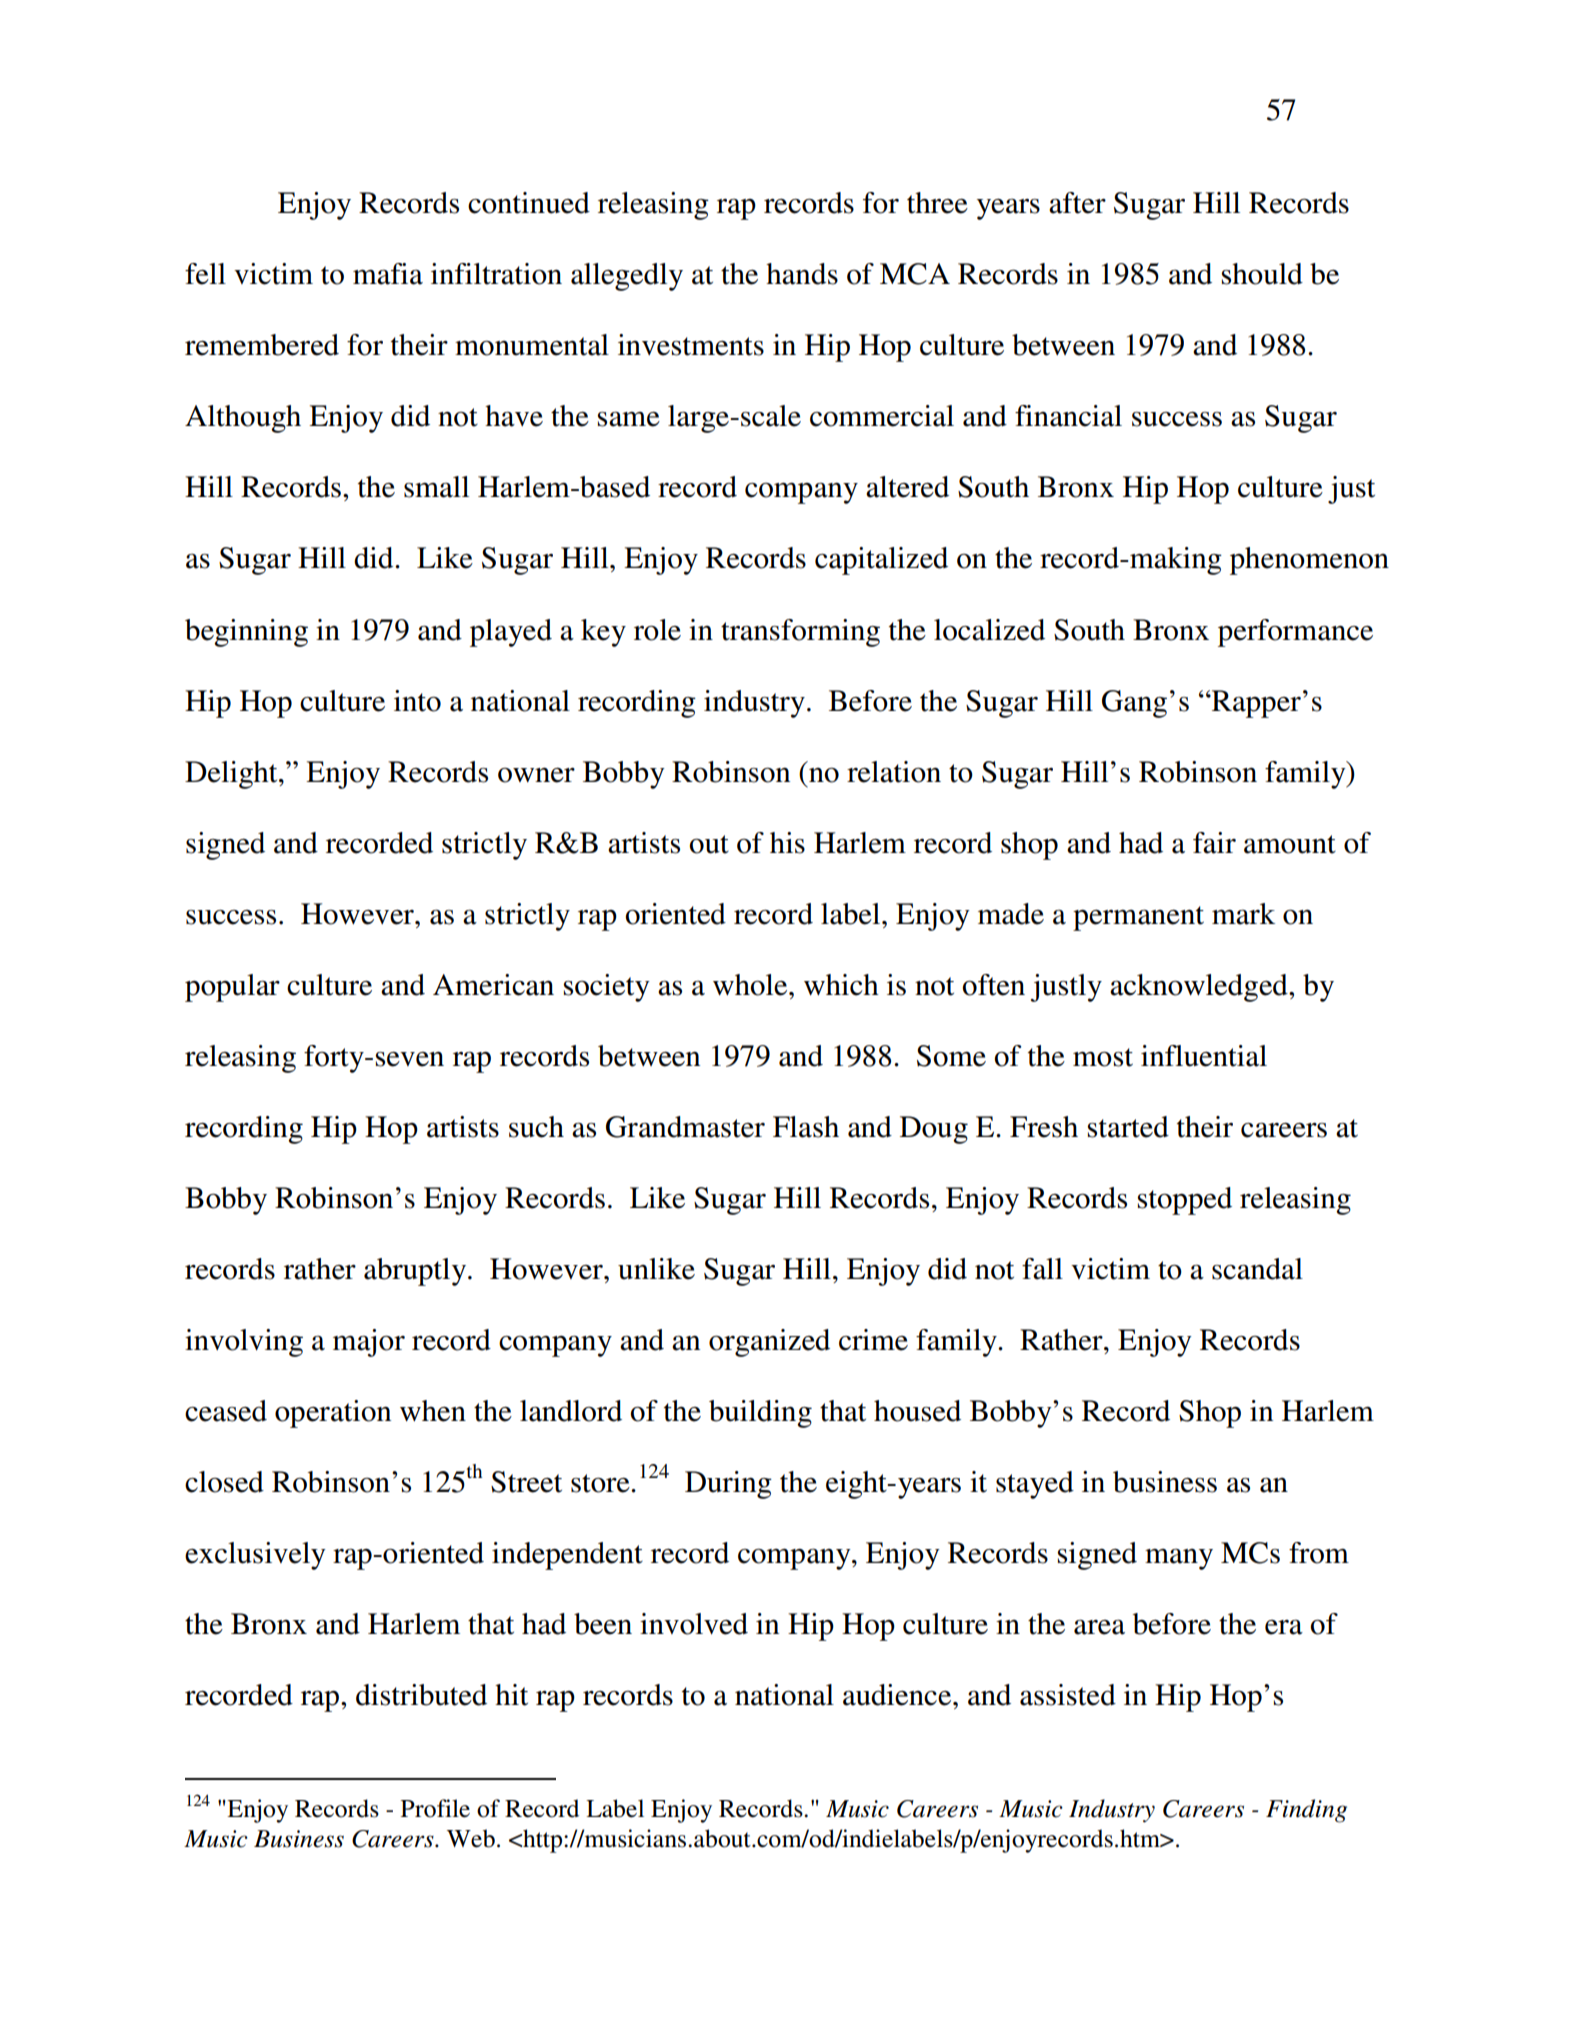 This image has width=1575, height=2039. What do you see at coordinates (760, 1414) in the image?
I see `building` at bounding box center [760, 1414].
